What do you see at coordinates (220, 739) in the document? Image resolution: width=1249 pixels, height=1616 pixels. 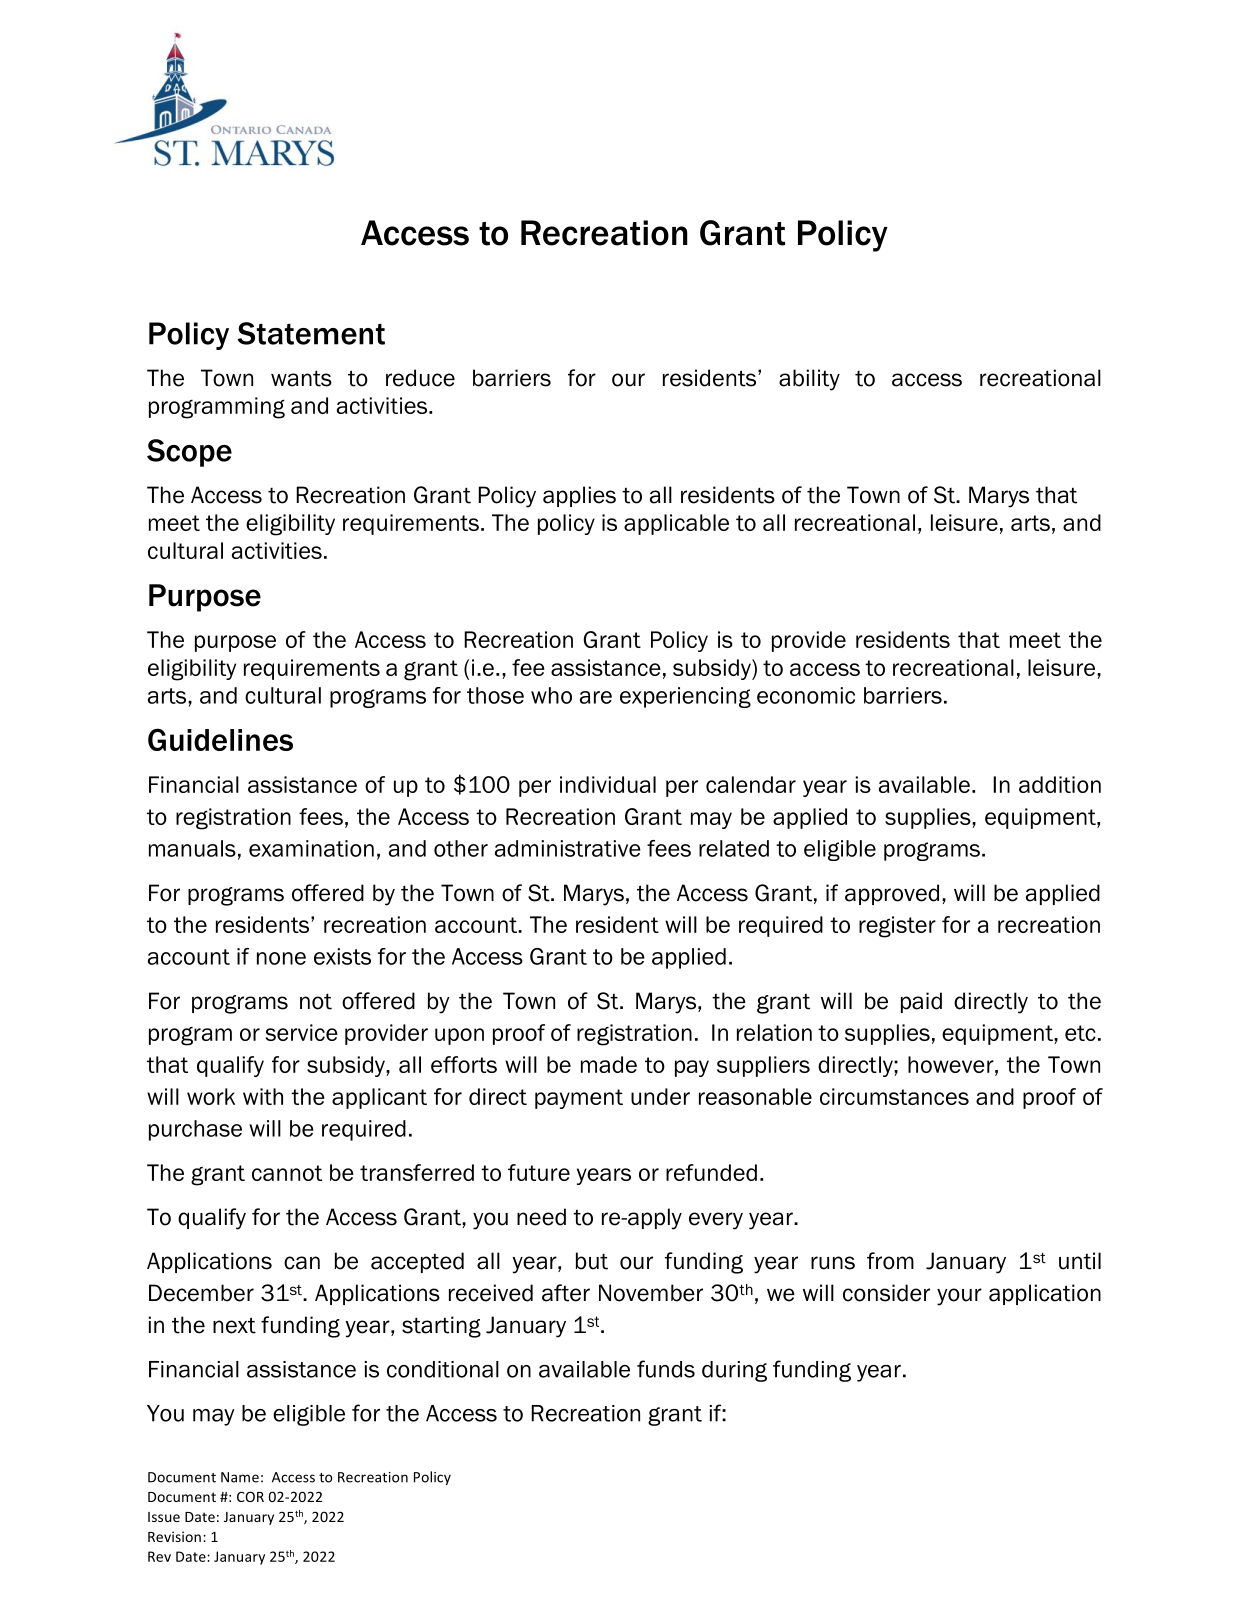 I see `Guidelines` at bounding box center [220, 739].
